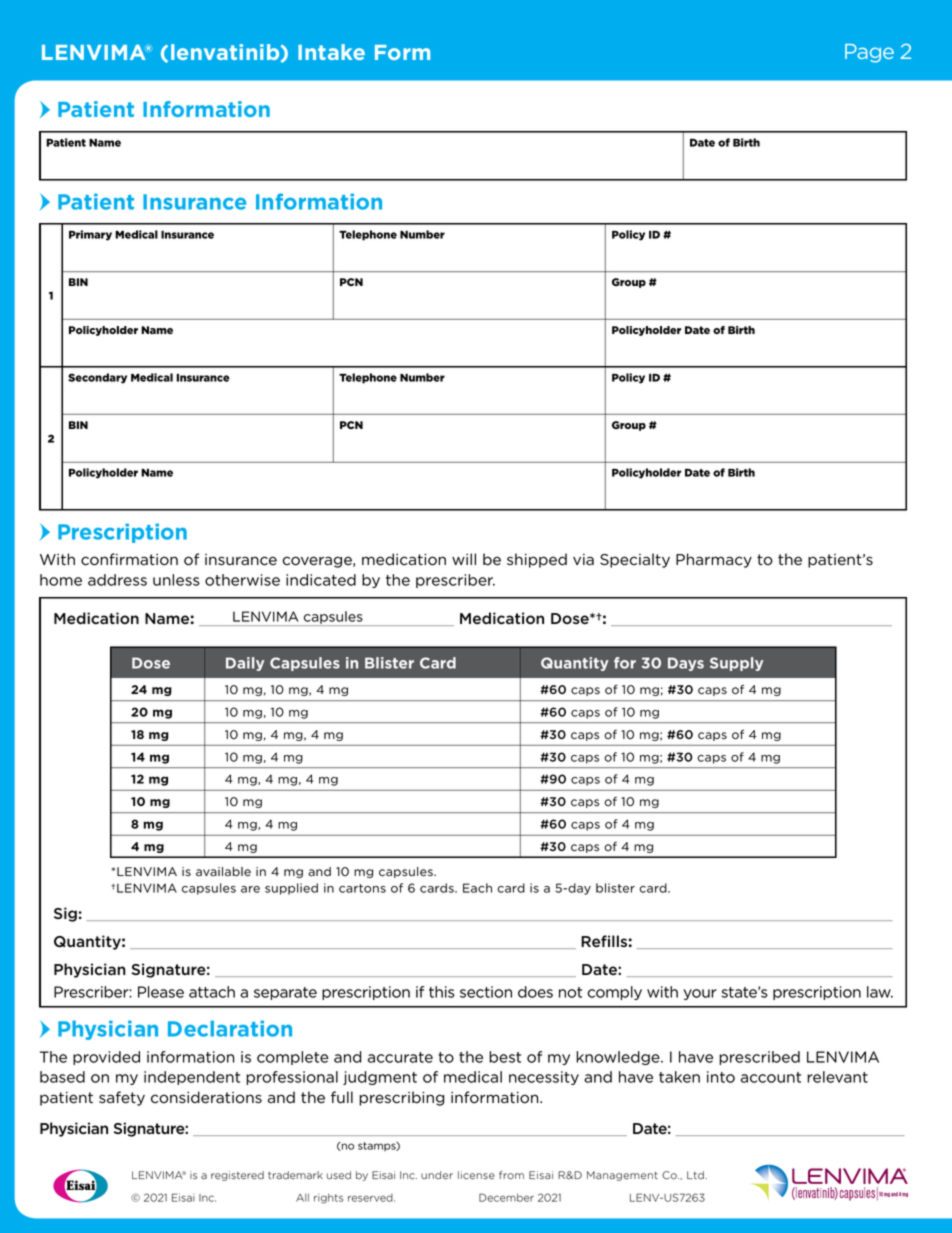 This screenshot has width=952, height=1233. I want to click on will, so click(464, 559).
